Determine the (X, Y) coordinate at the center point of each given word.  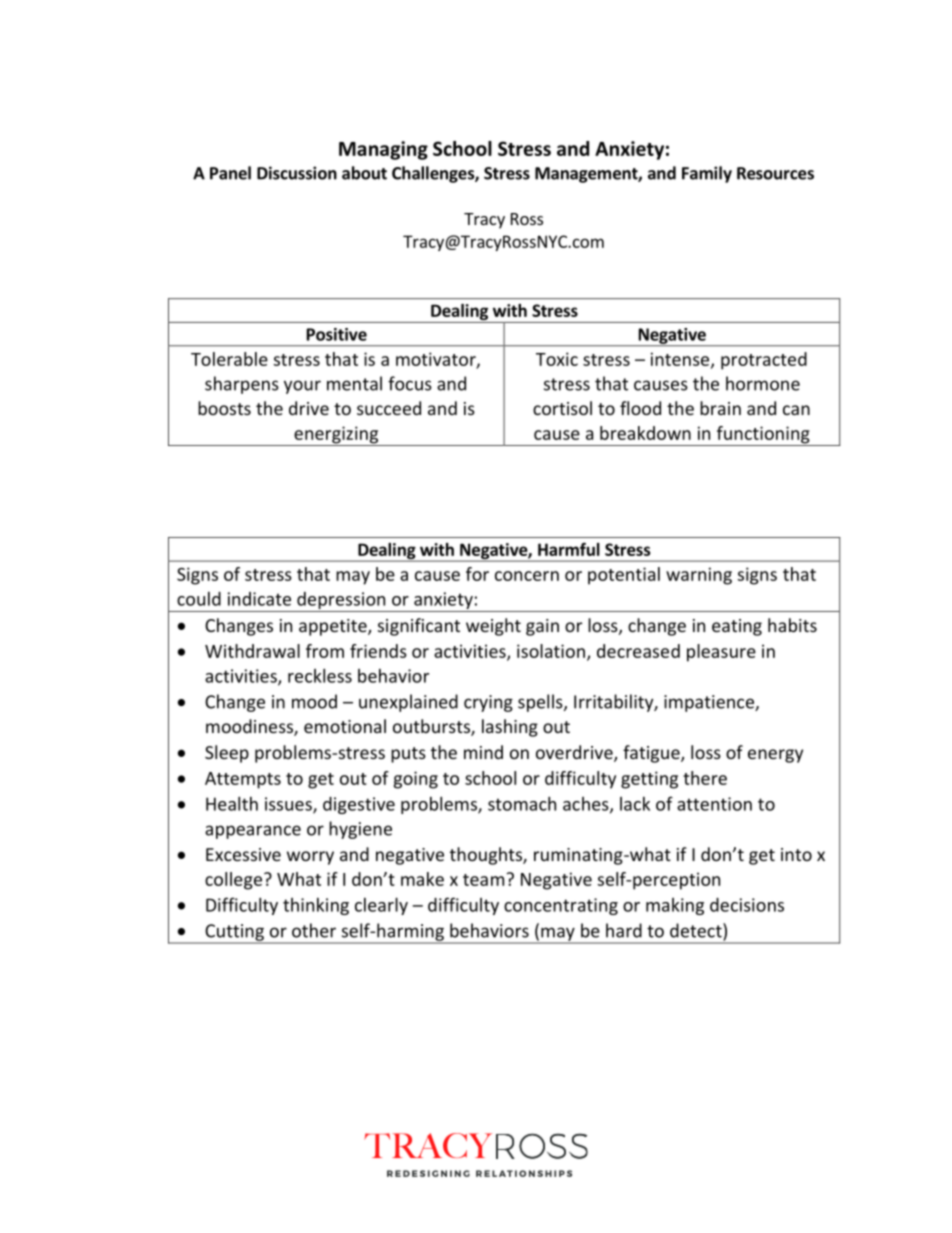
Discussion (297, 173)
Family (707, 174)
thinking (316, 906)
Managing (383, 150)
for (477, 574)
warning (699, 576)
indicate (259, 599)
